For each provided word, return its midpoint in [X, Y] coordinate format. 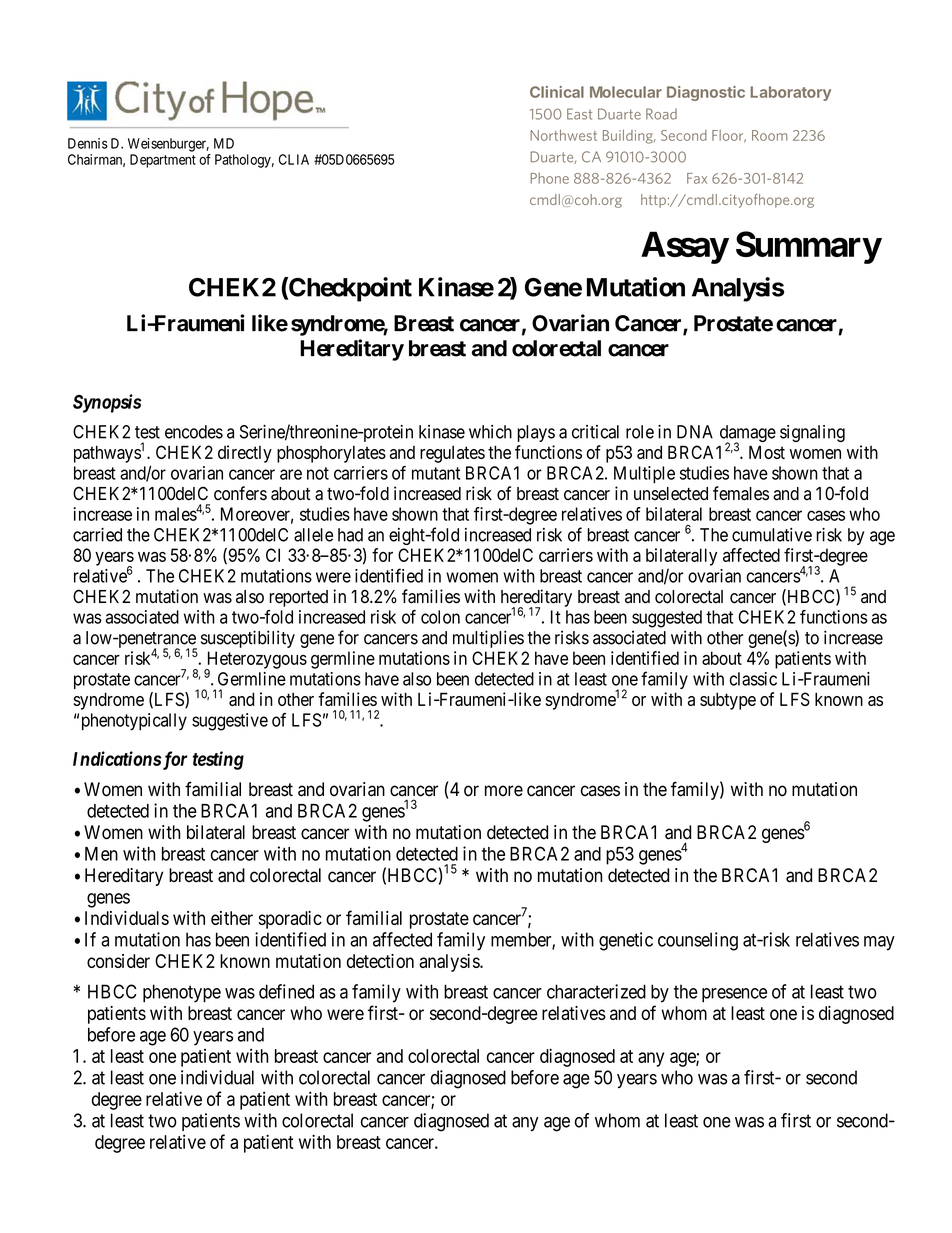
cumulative [772, 535]
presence [734, 995]
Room [769, 135]
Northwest [563, 135]
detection [380, 961]
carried [97, 535]
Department [163, 161]
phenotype [182, 993]
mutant [436, 473]
